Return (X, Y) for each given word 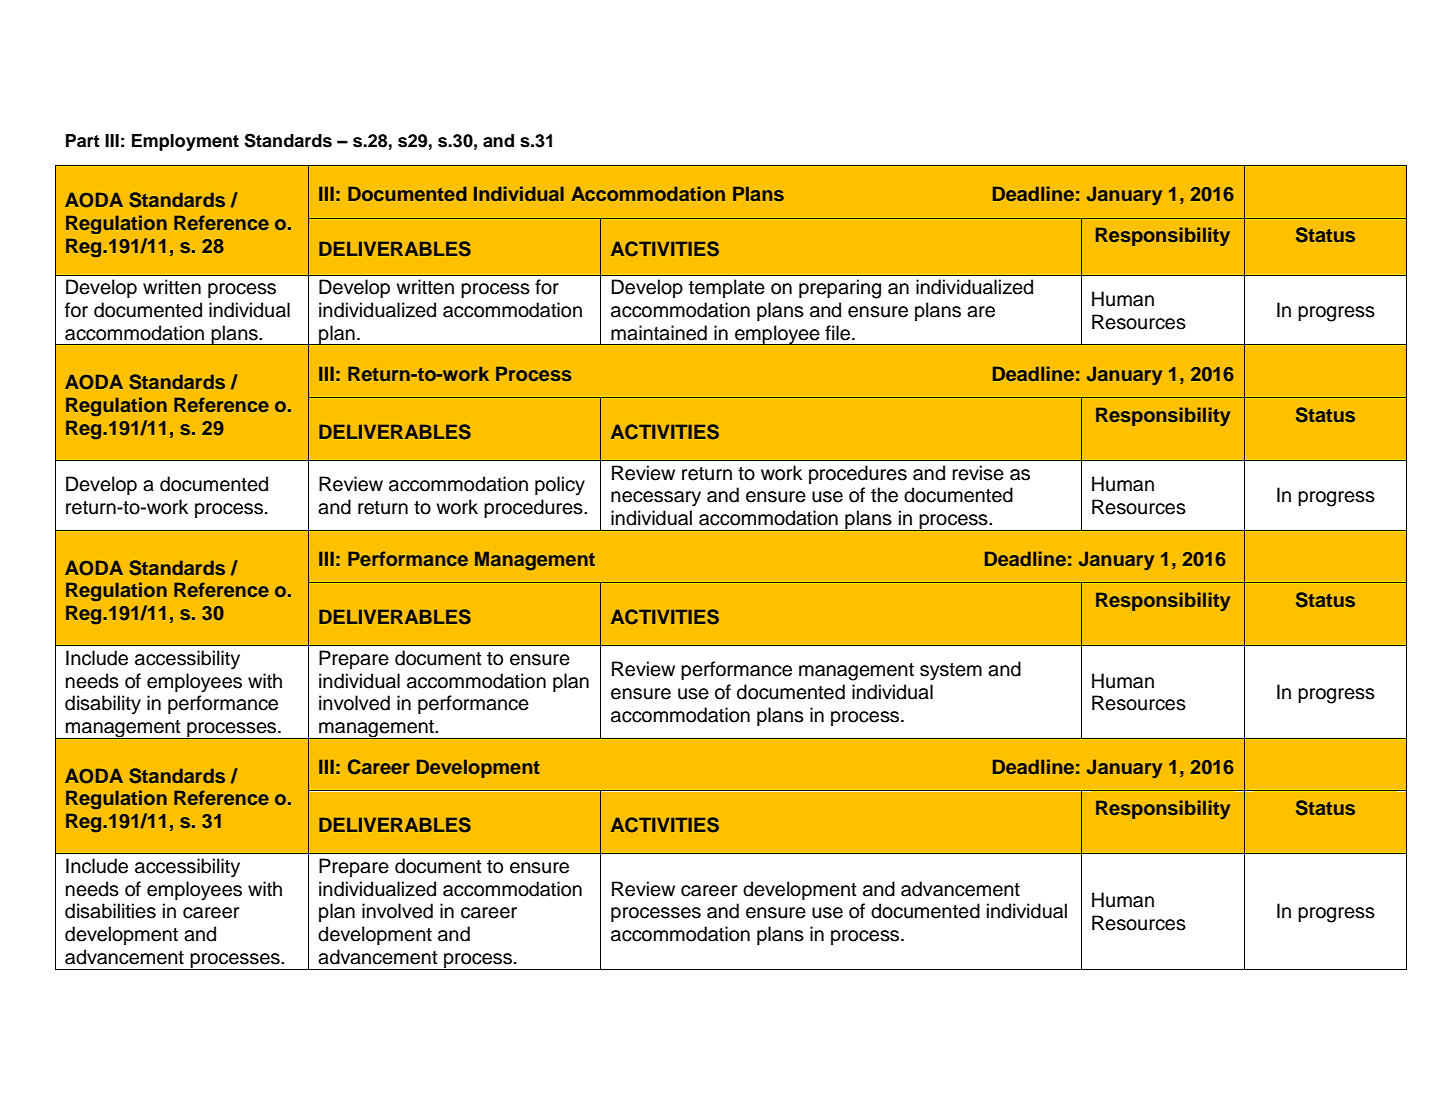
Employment (185, 142)
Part (83, 141)
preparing (840, 289)
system (951, 672)
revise (978, 473)
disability (103, 705)
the (884, 495)
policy (560, 486)
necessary (656, 499)
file (839, 333)
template (727, 288)
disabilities (110, 911)
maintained (659, 333)
